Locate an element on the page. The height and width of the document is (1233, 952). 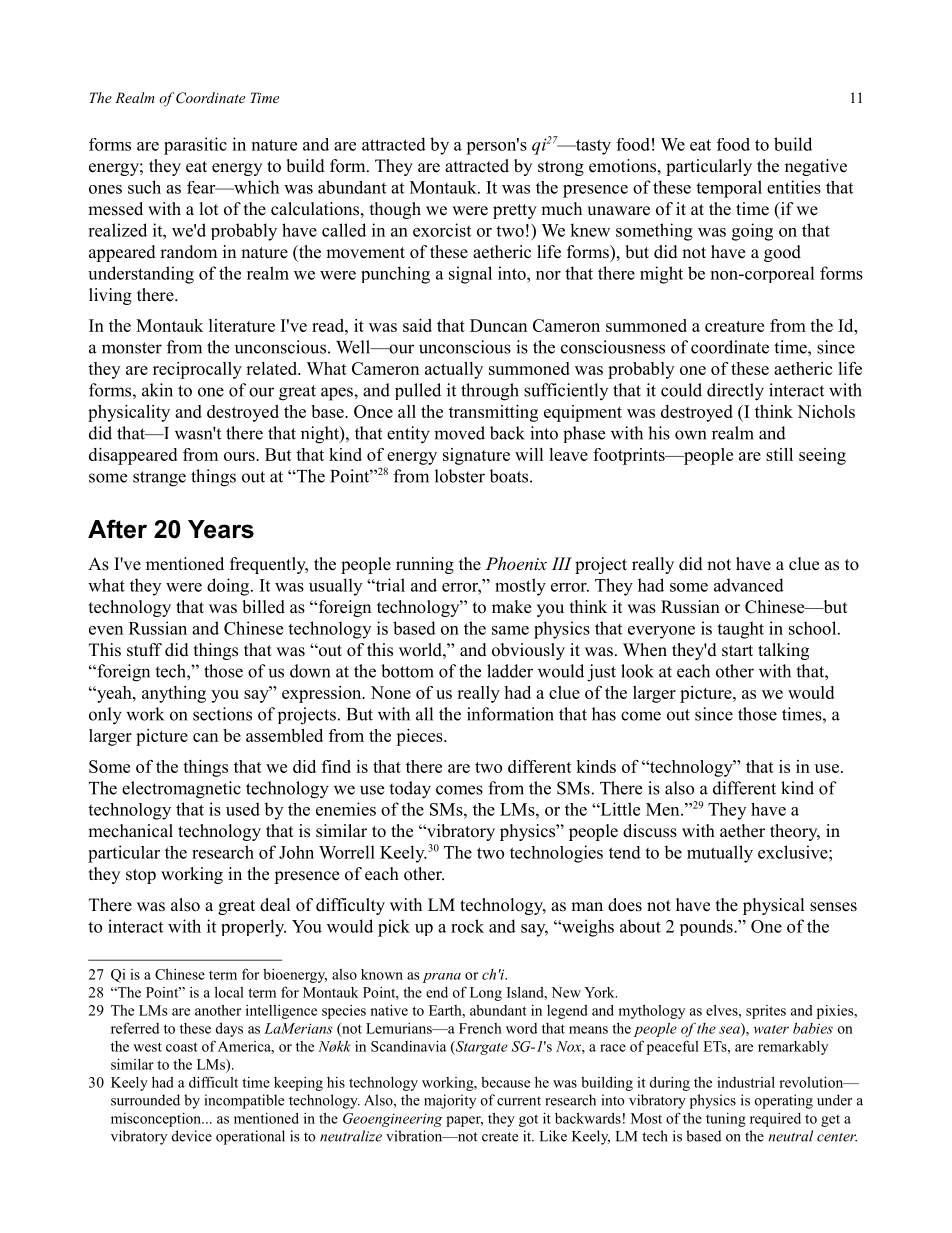
pretty is located at coordinates (515, 211).
